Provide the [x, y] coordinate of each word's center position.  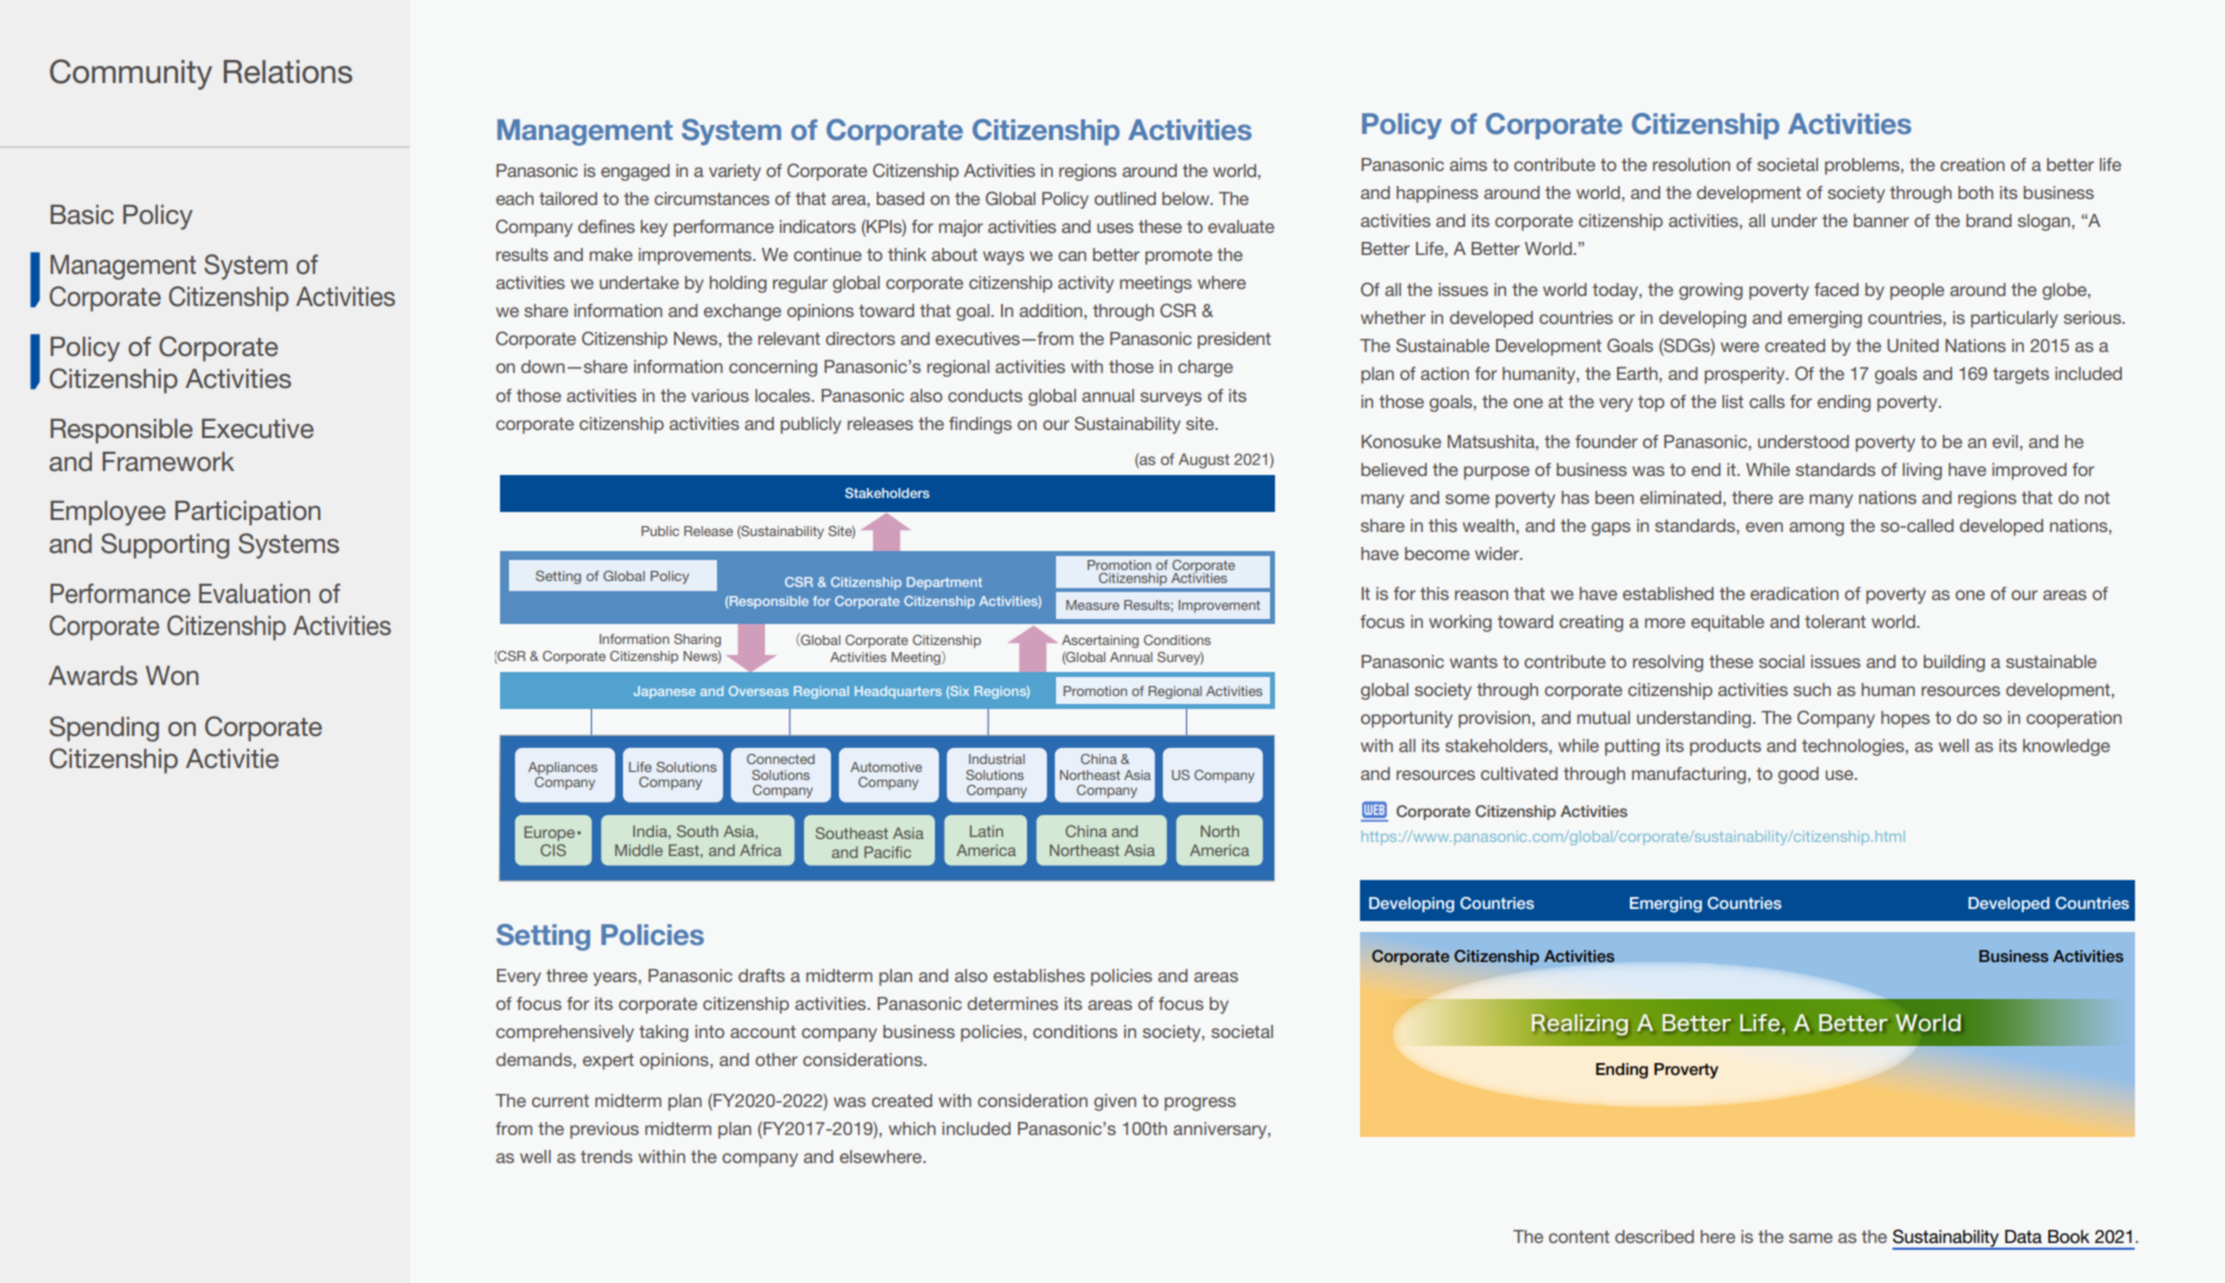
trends [607, 1156]
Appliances [562, 768]
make [611, 254]
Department [944, 583]
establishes [1039, 975]
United [1913, 346]
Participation [248, 513]
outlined [1125, 198]
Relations [288, 72]
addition [1052, 310]
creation [1972, 164]
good [1798, 775]
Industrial [997, 759]
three [567, 975]
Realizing [1579, 1024]
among [1816, 529]
